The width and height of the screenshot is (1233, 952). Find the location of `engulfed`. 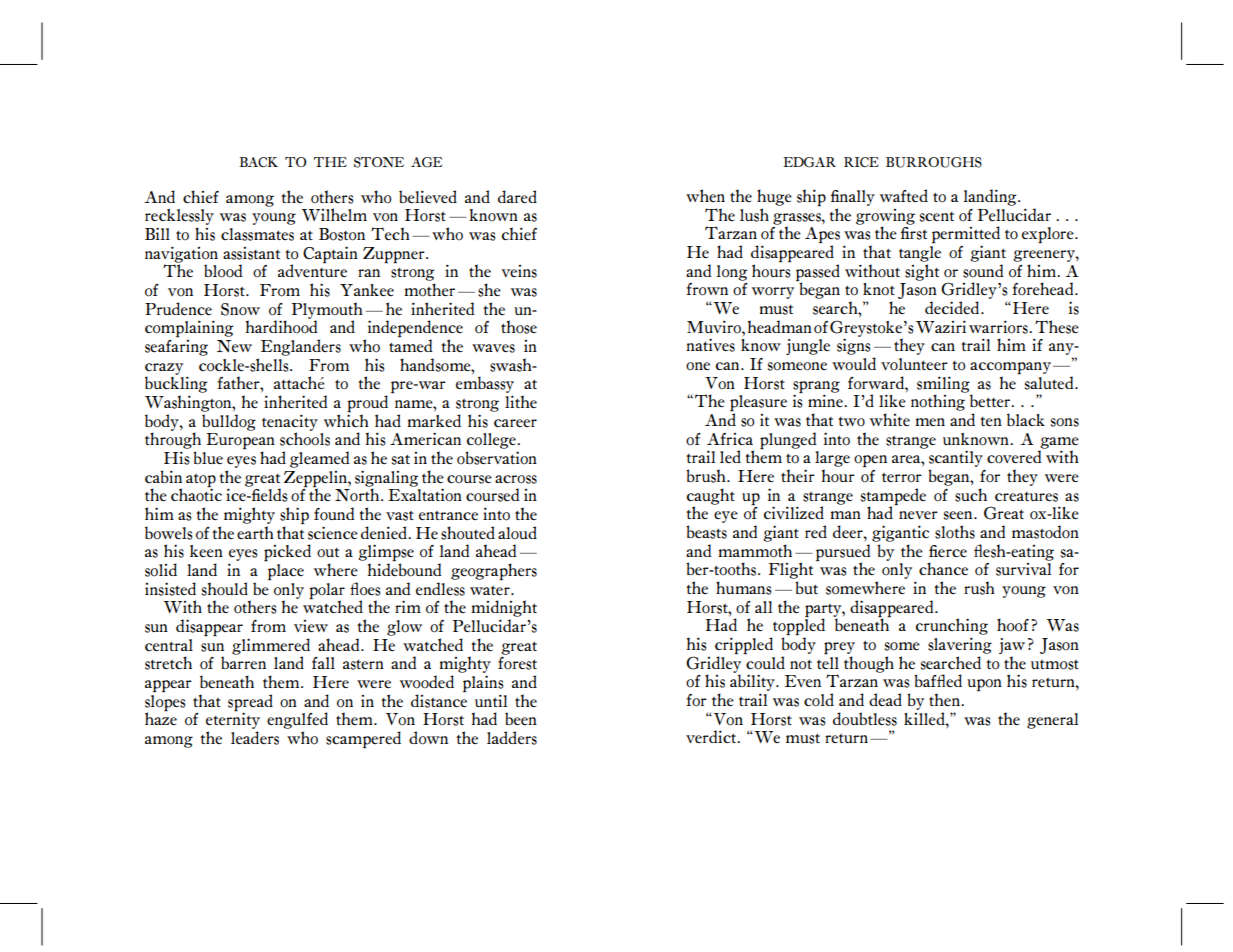

engulfed is located at coordinates (297, 720).
